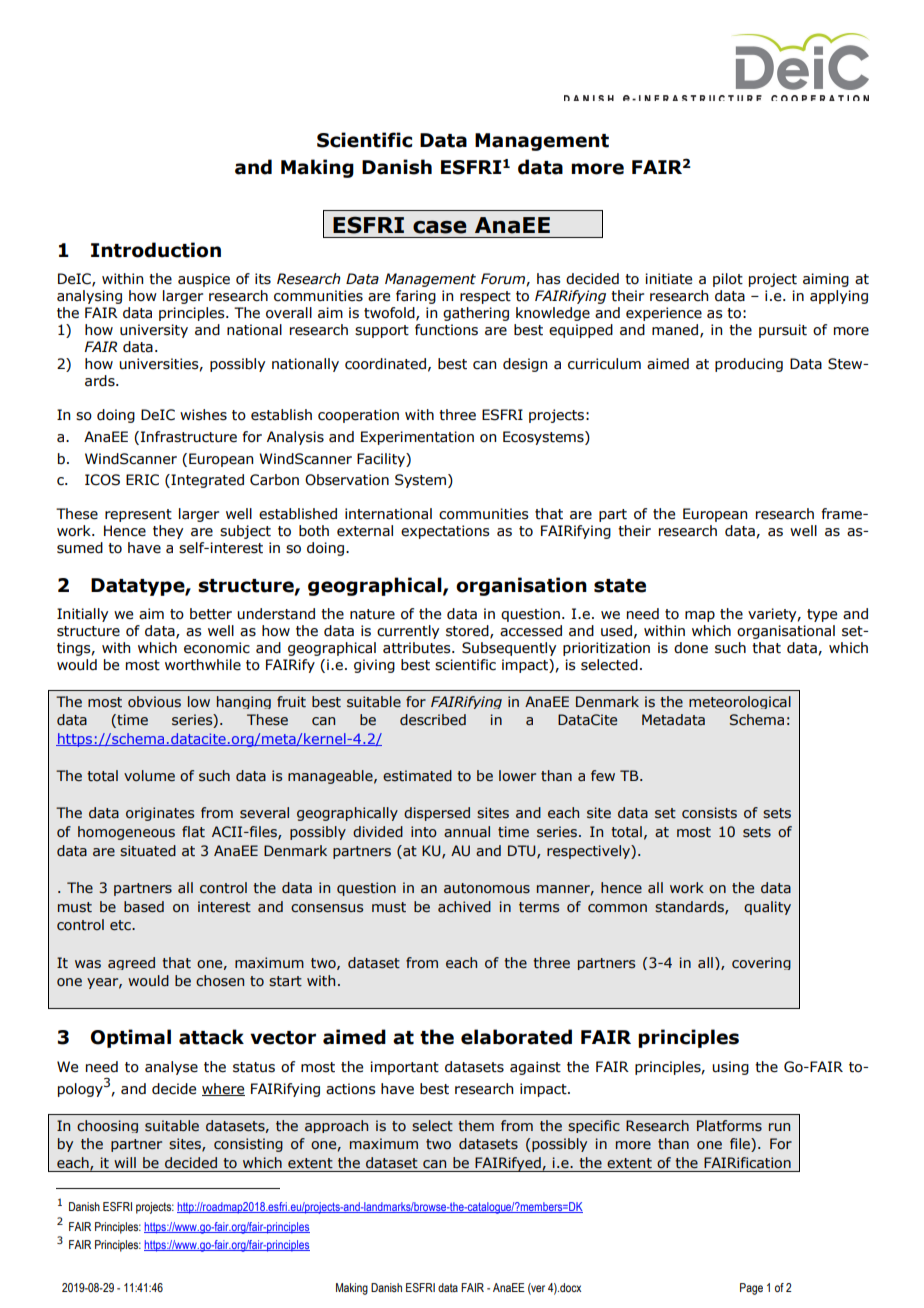  What do you see at coordinates (125, 1162) in the page?
I see `will` at bounding box center [125, 1162].
